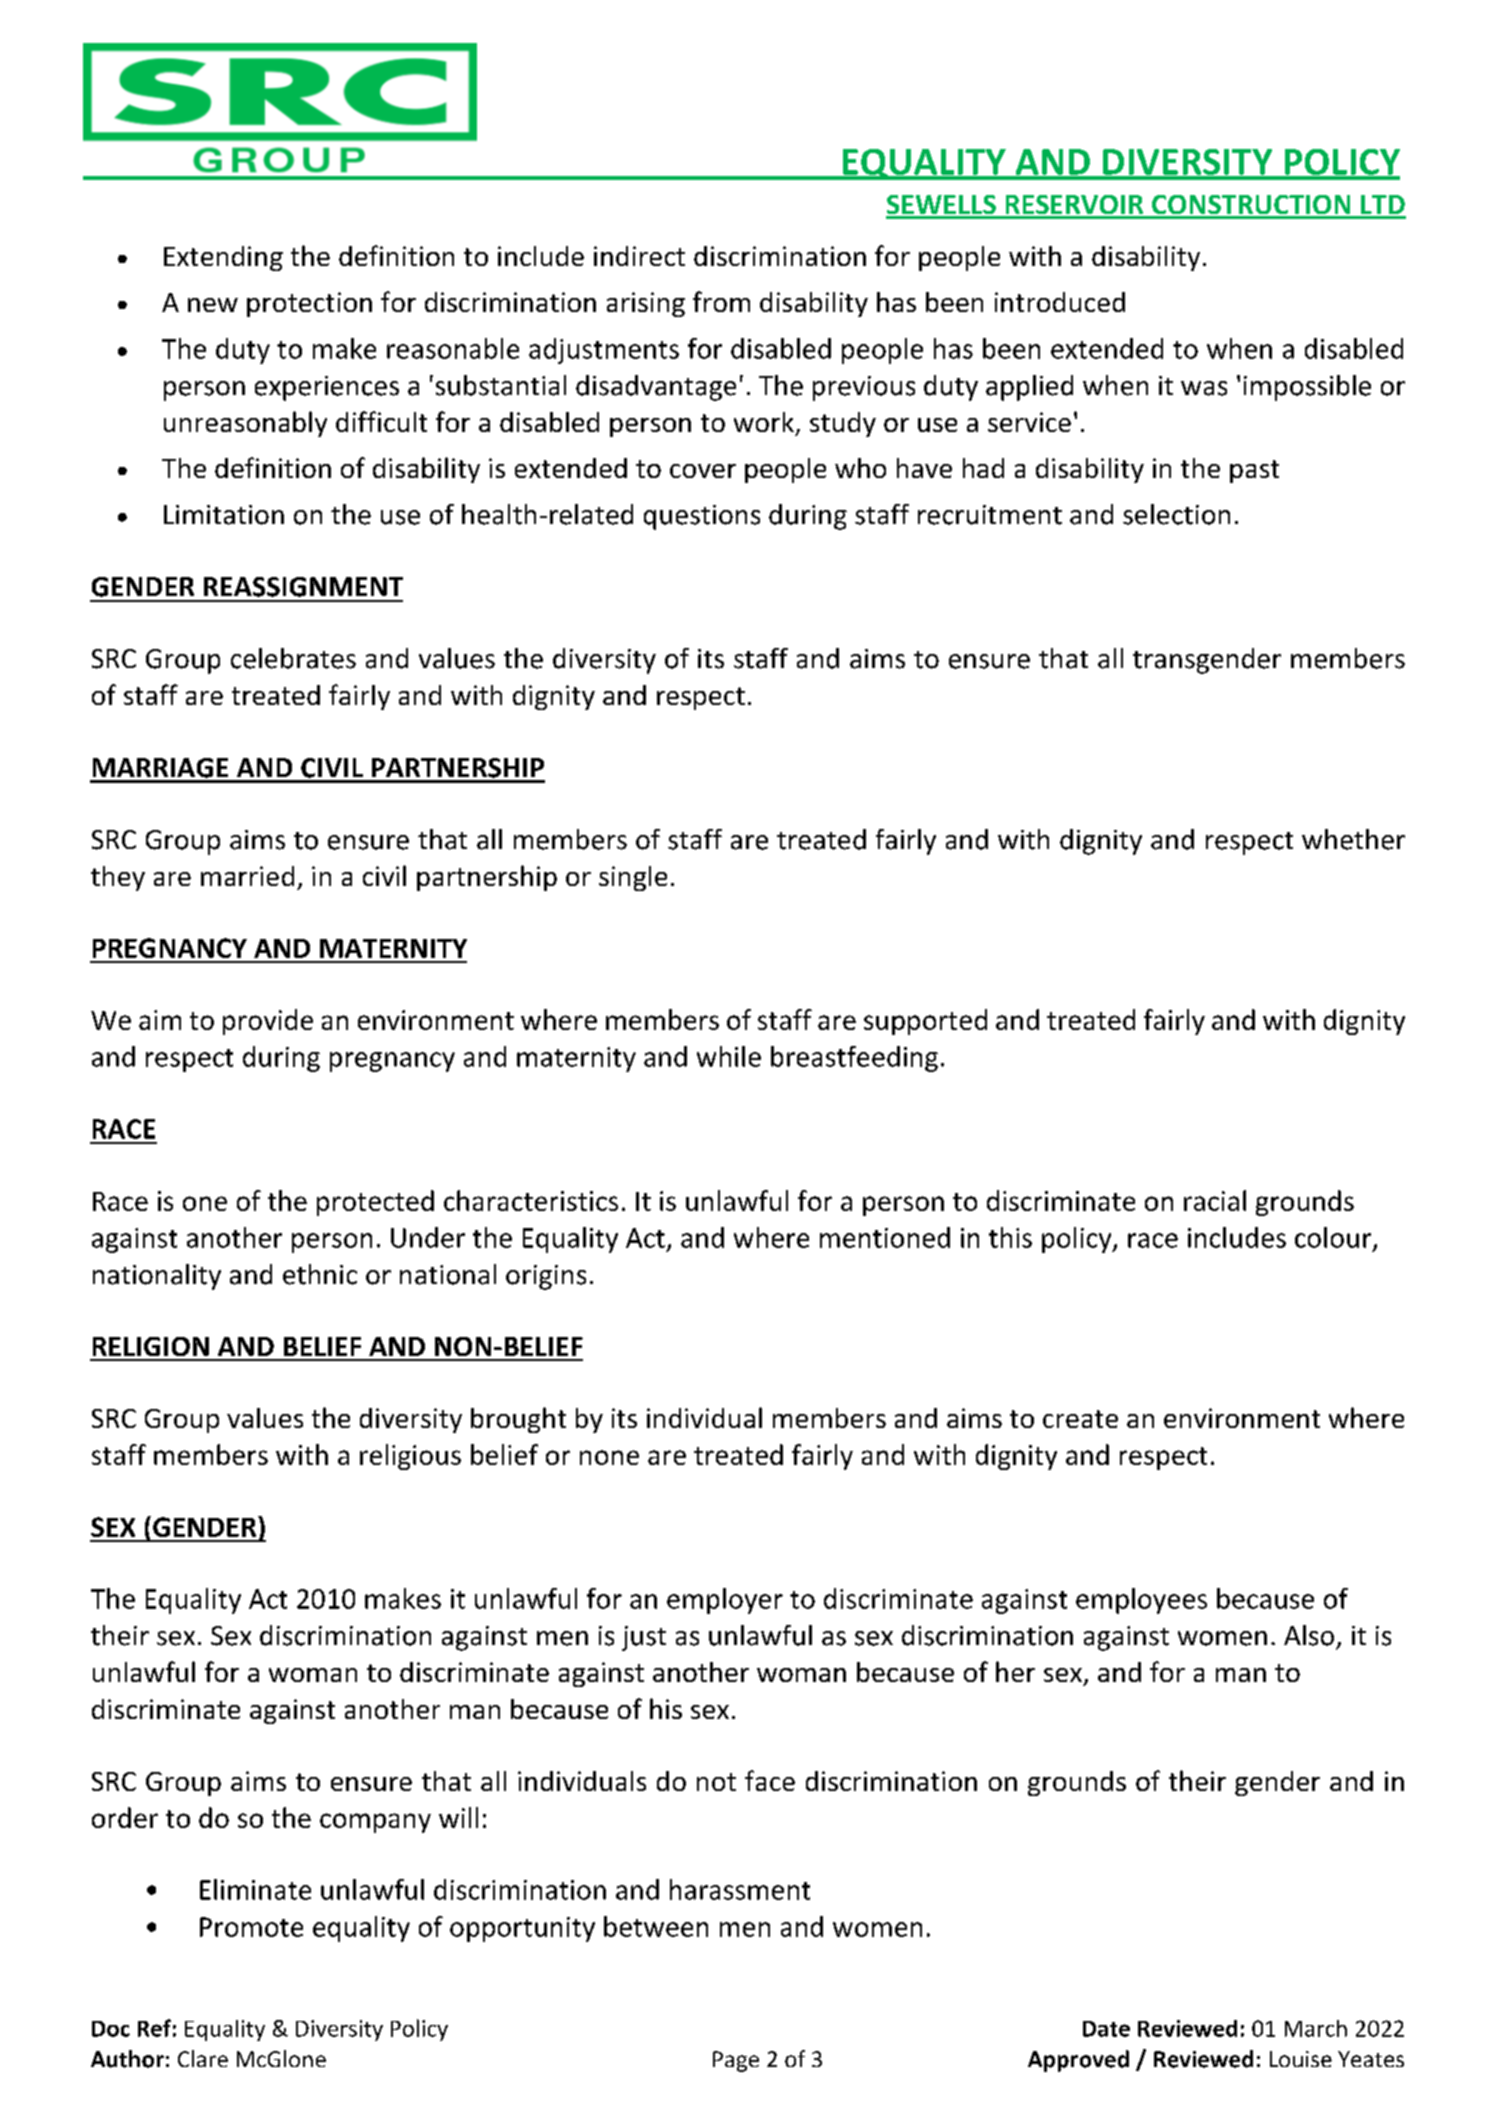 The width and height of the image is (1496, 2115). What do you see at coordinates (1141, 1601) in the image?
I see `employees` at bounding box center [1141, 1601].
